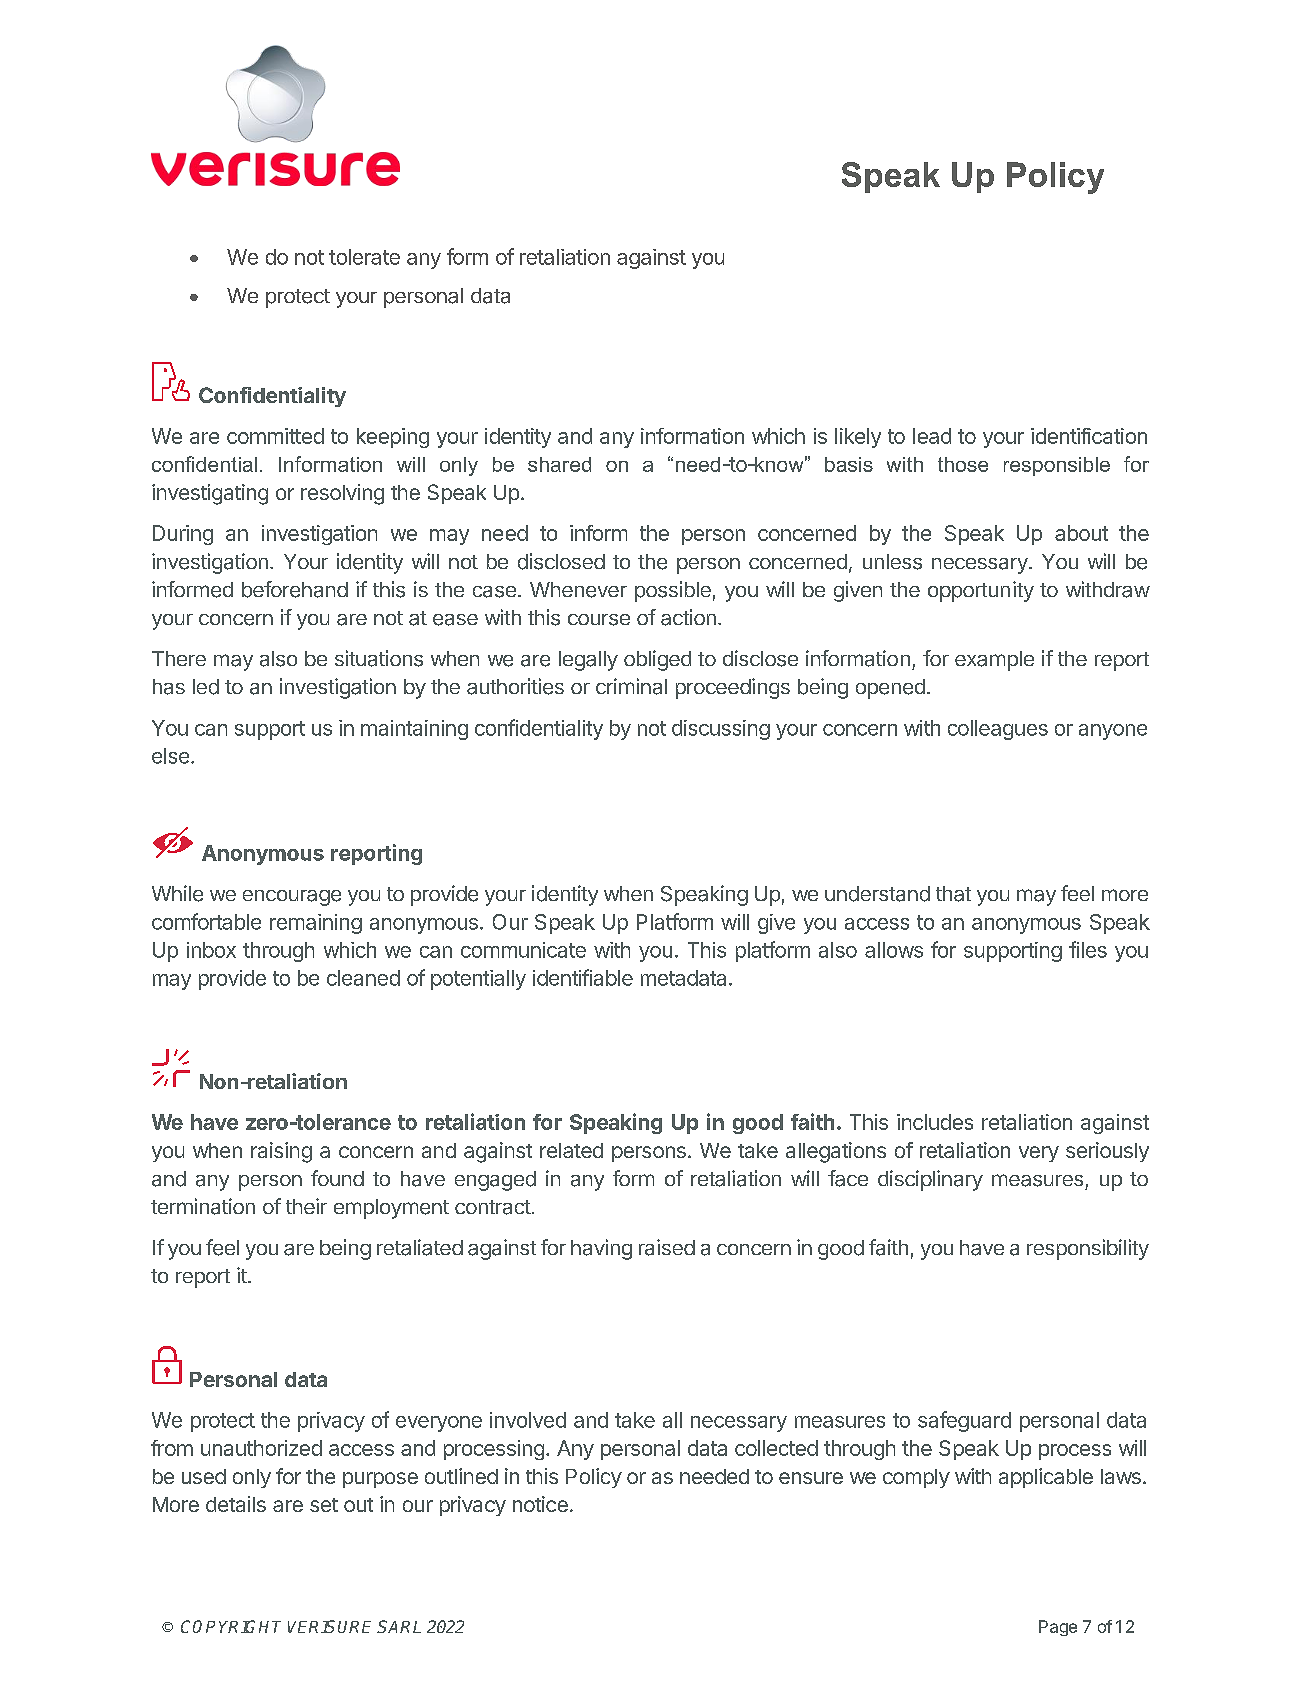  Describe the element at coordinates (1058, 1628) in the page. I see `Page` at that location.
